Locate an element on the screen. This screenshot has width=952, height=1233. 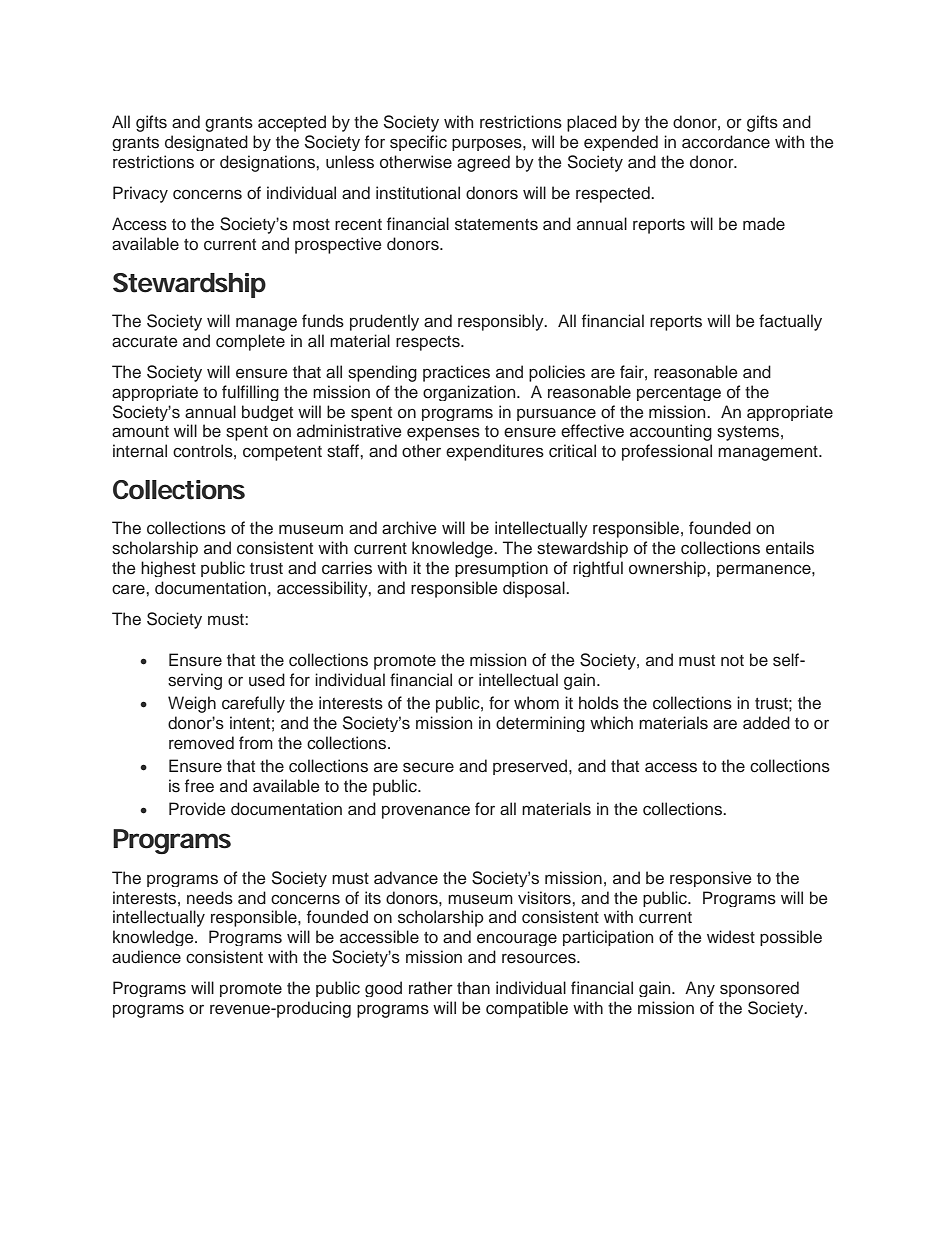
ownership is located at coordinates (668, 569).
